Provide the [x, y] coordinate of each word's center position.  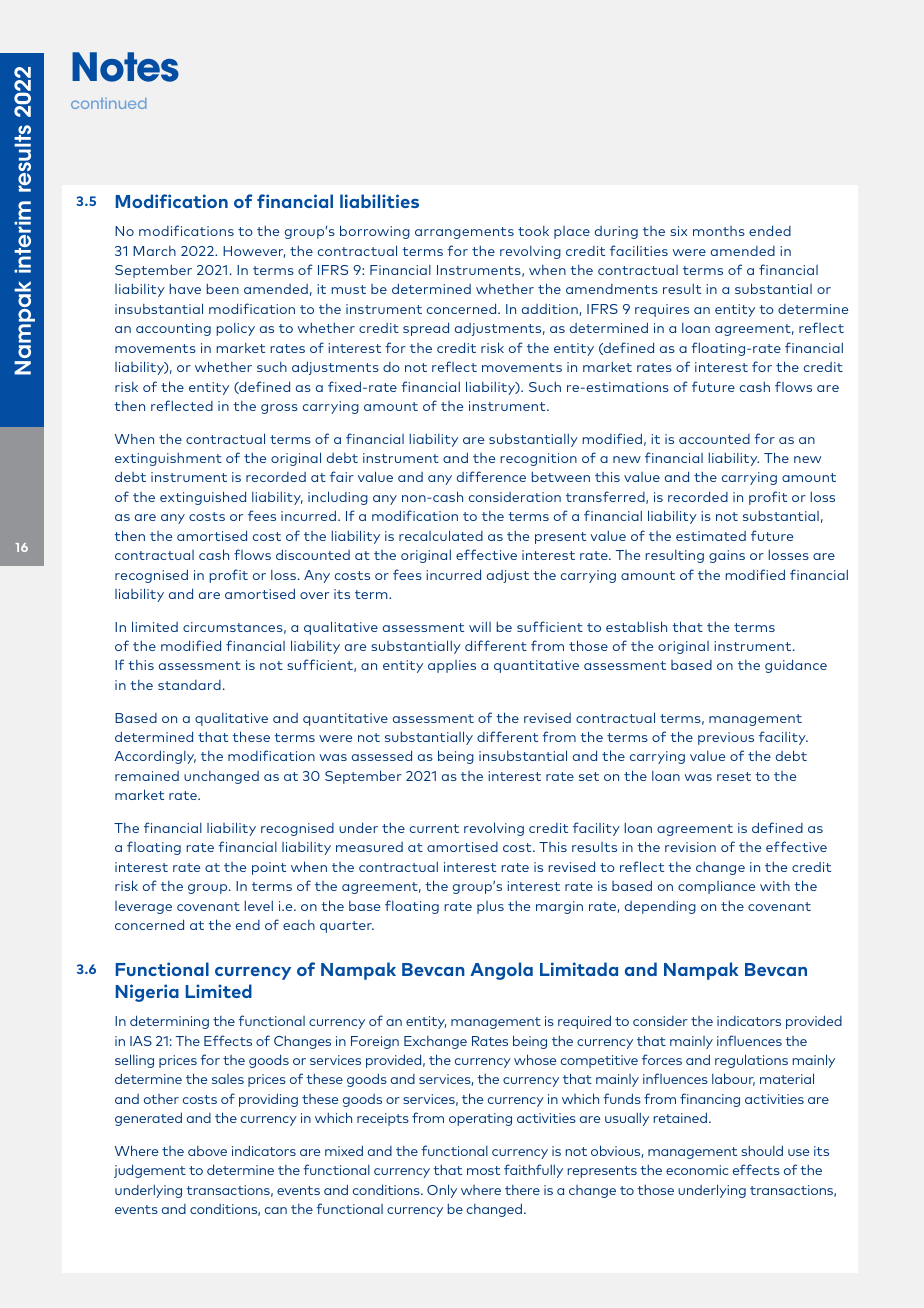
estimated [711, 536]
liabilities [379, 201]
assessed [382, 755]
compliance [716, 887]
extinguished [203, 498]
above [207, 1151]
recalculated [441, 535]
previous [726, 738]
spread [426, 329]
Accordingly [155, 757]
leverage [143, 907]
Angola [501, 971]
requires [662, 310]
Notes [125, 67]
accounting [173, 329]
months [719, 231]
